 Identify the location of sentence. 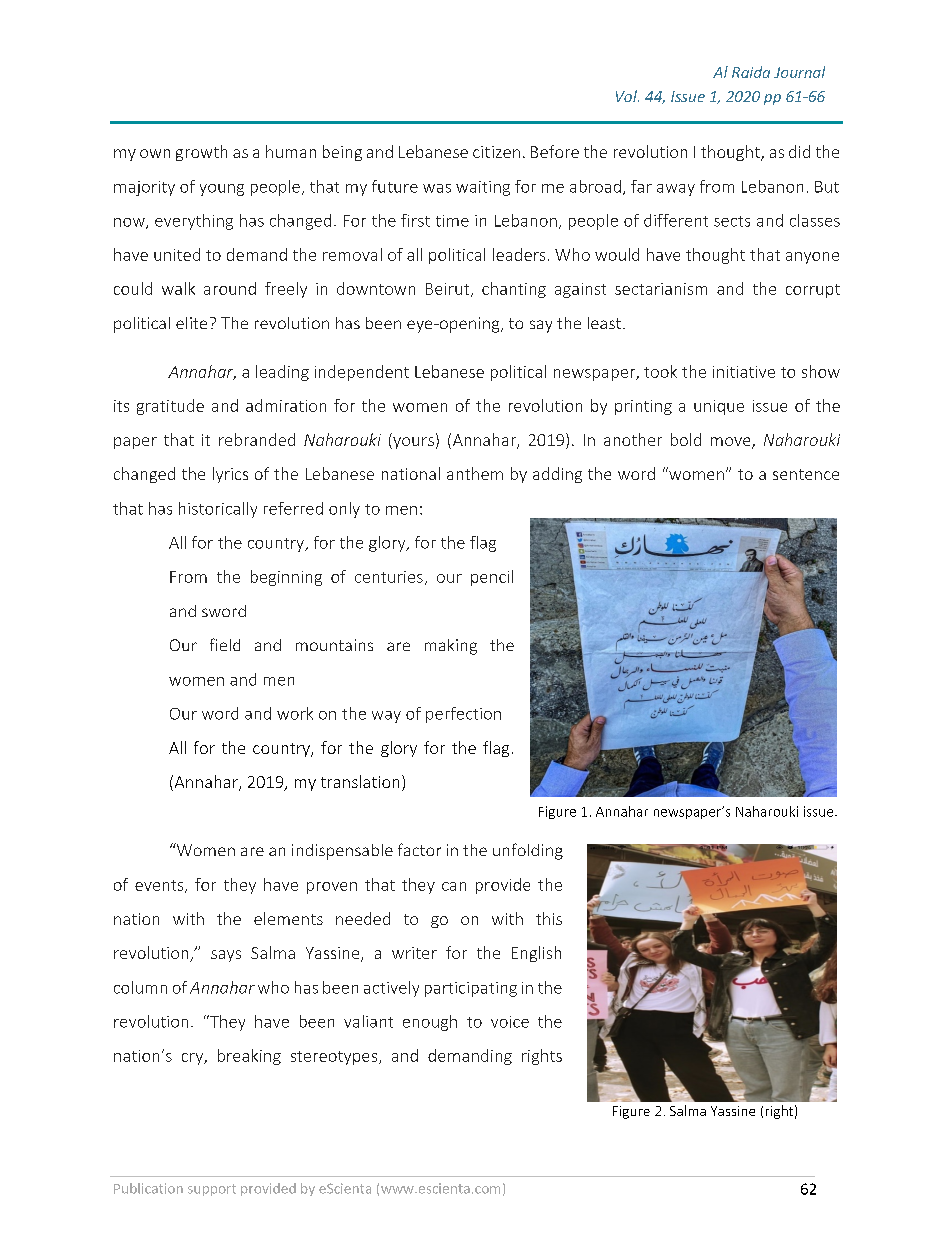
(806, 474).
